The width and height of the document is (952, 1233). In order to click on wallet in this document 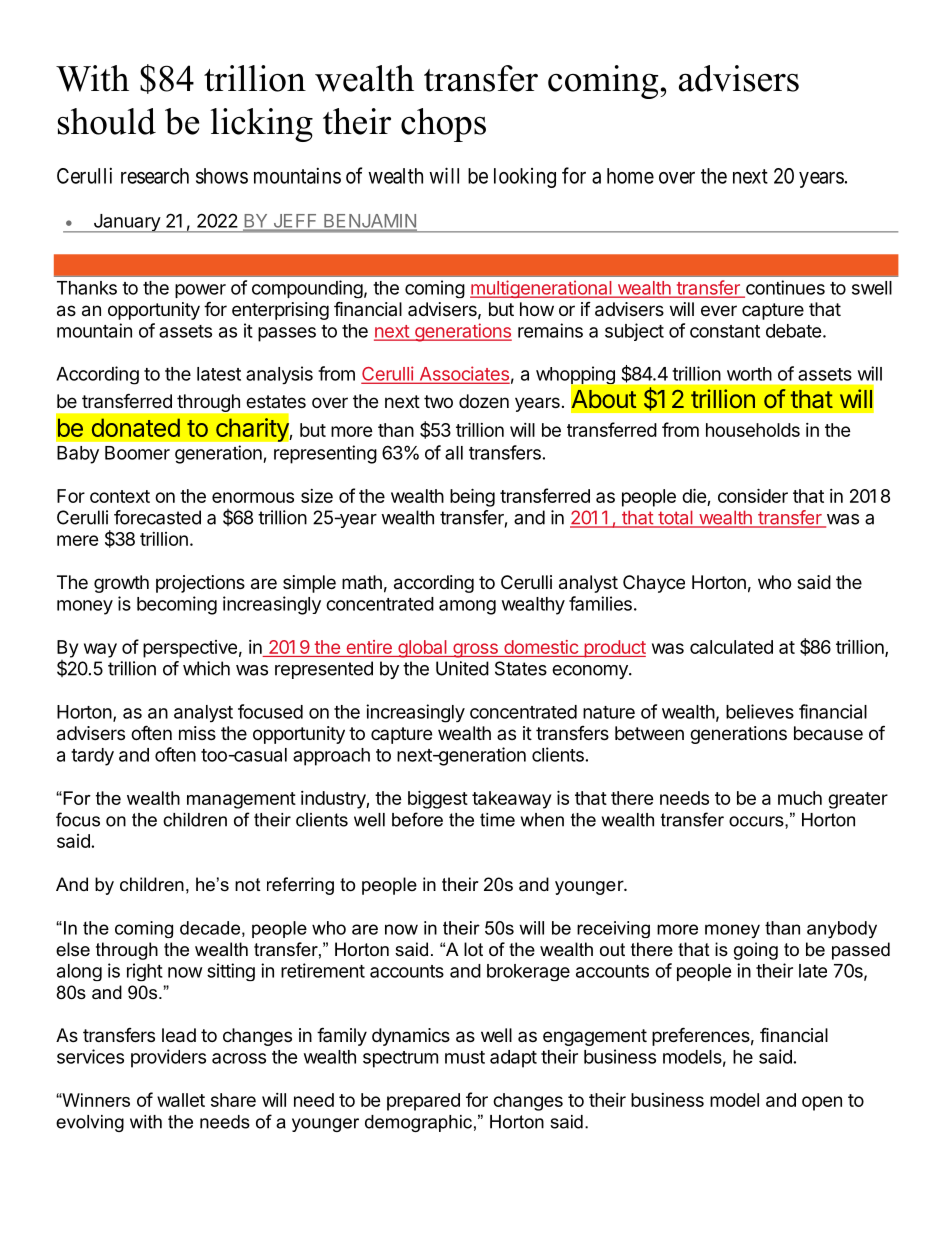, I will do `click(181, 1100)`.
